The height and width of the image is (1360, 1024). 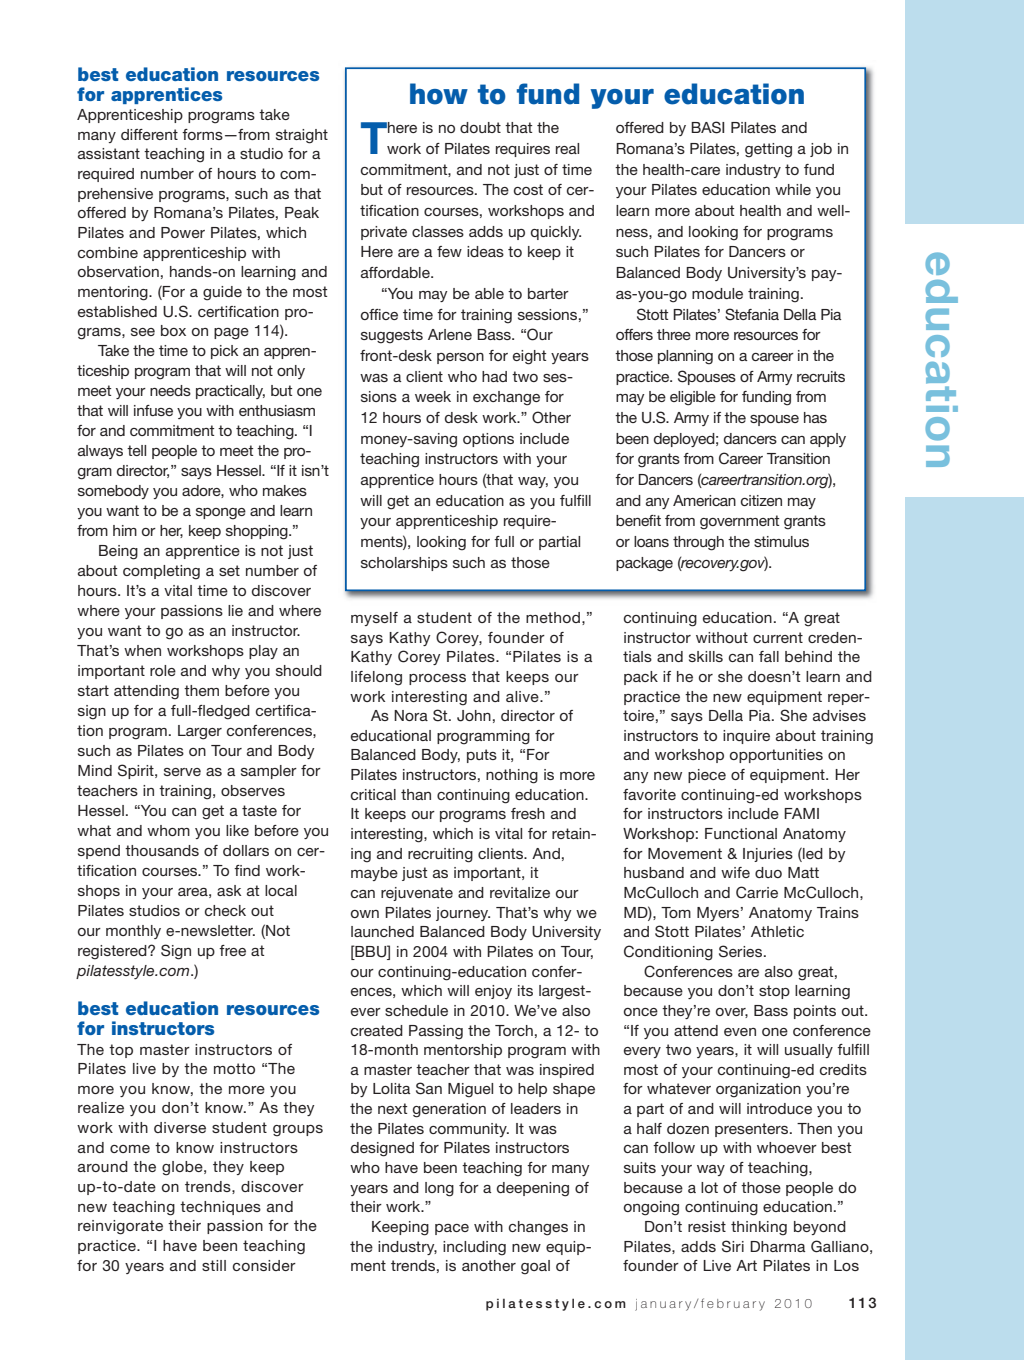 I want to click on Stefania, so click(x=752, y=314).
